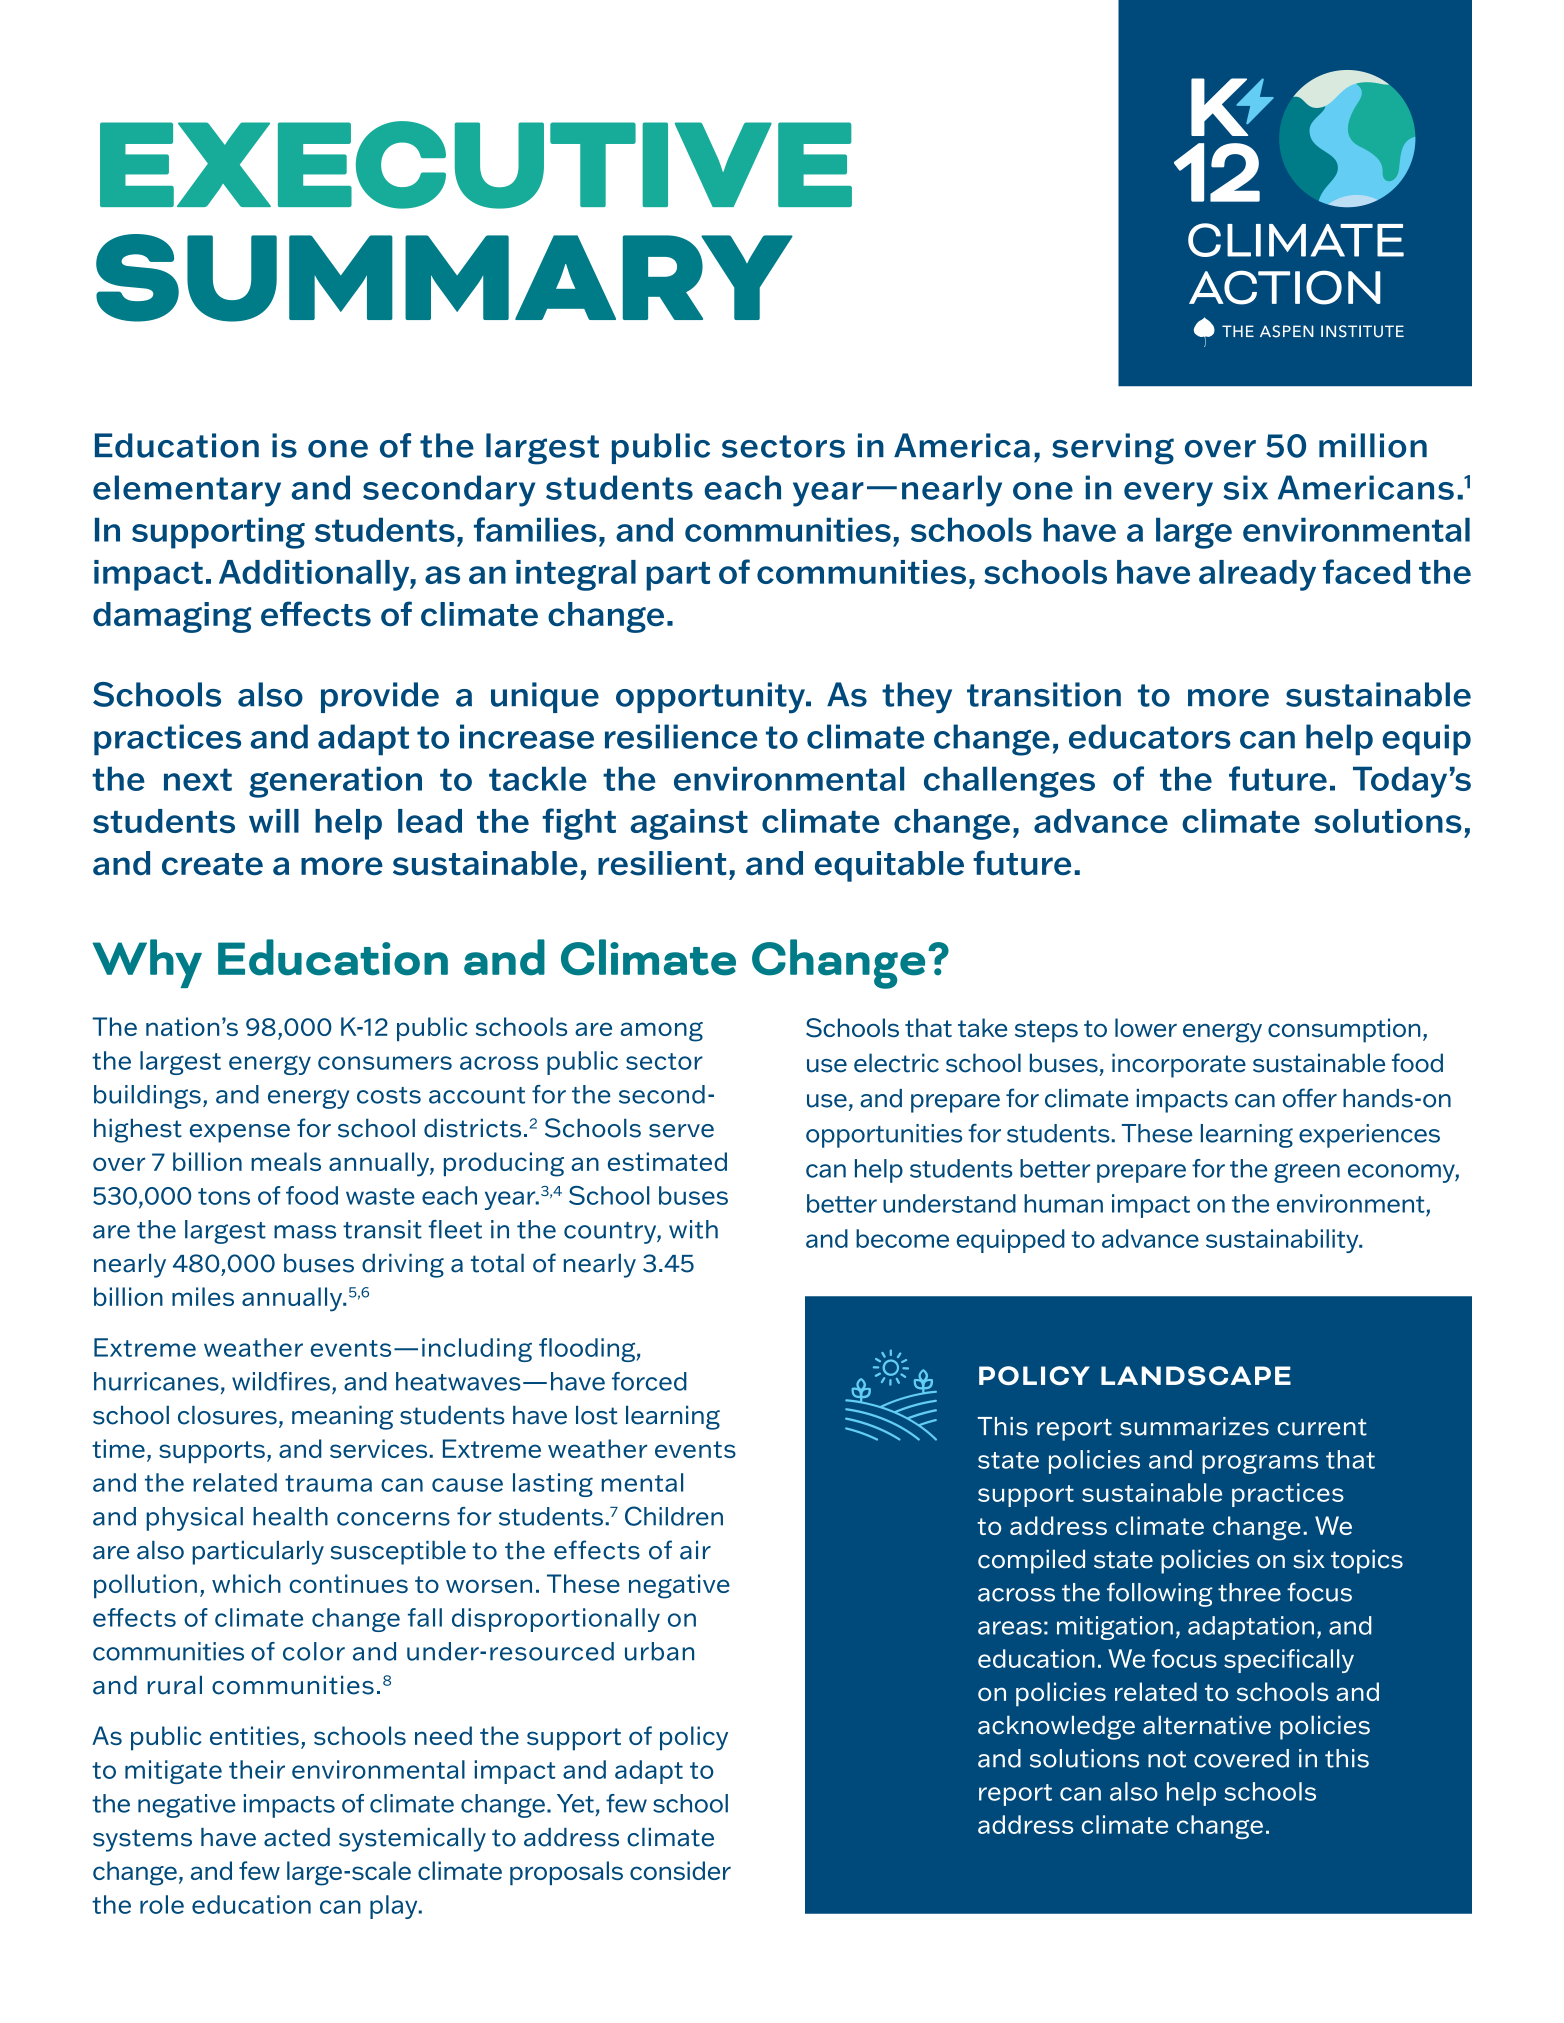 The image size is (1564, 2023). What do you see at coordinates (1150, 736) in the document?
I see `educators` at bounding box center [1150, 736].
